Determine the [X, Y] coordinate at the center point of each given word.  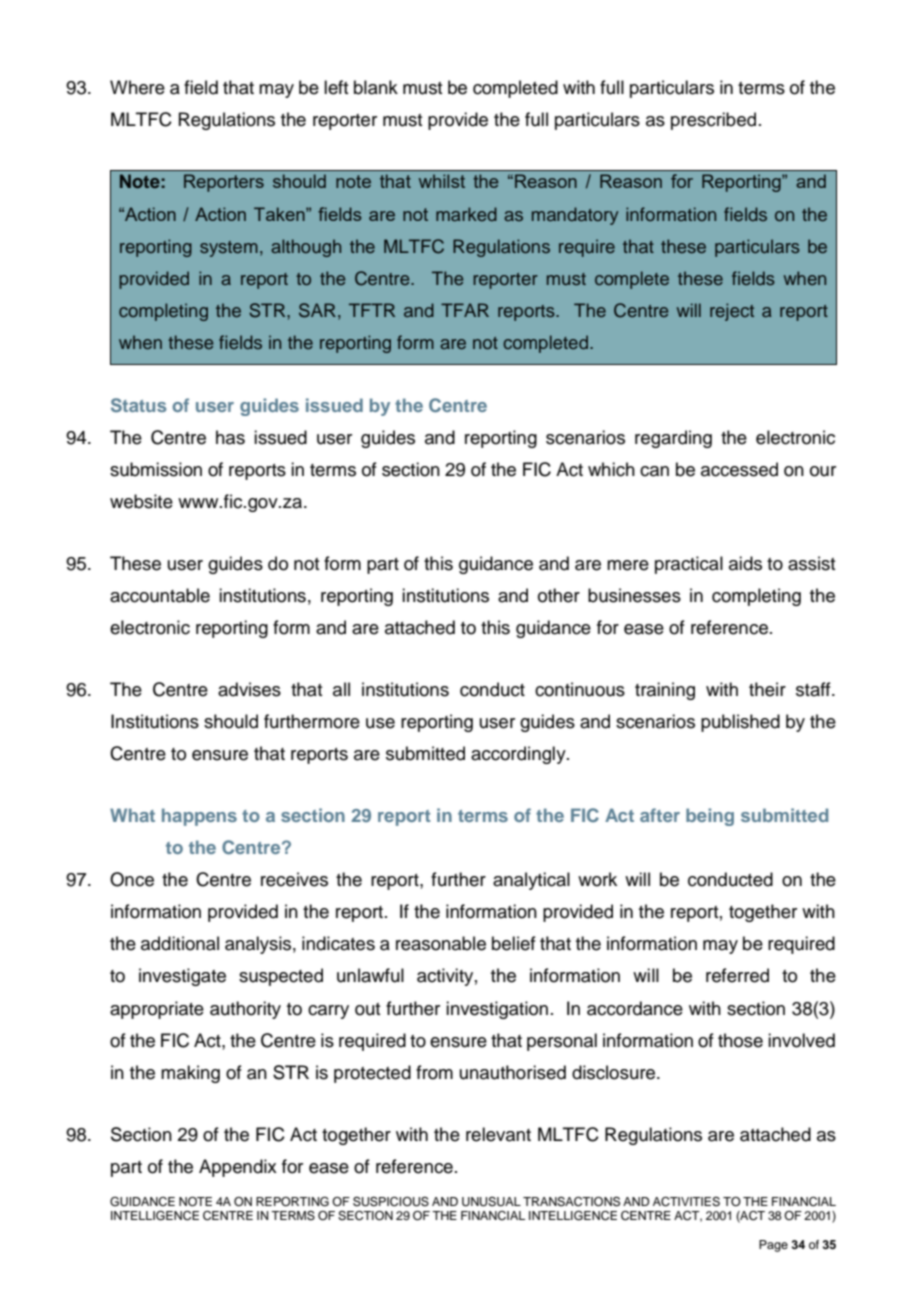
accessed [739, 469]
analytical [531, 881]
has [230, 437]
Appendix [238, 1168]
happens [199, 817]
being [710, 817]
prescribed [713, 121]
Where [137, 87]
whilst [442, 181]
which [611, 469]
